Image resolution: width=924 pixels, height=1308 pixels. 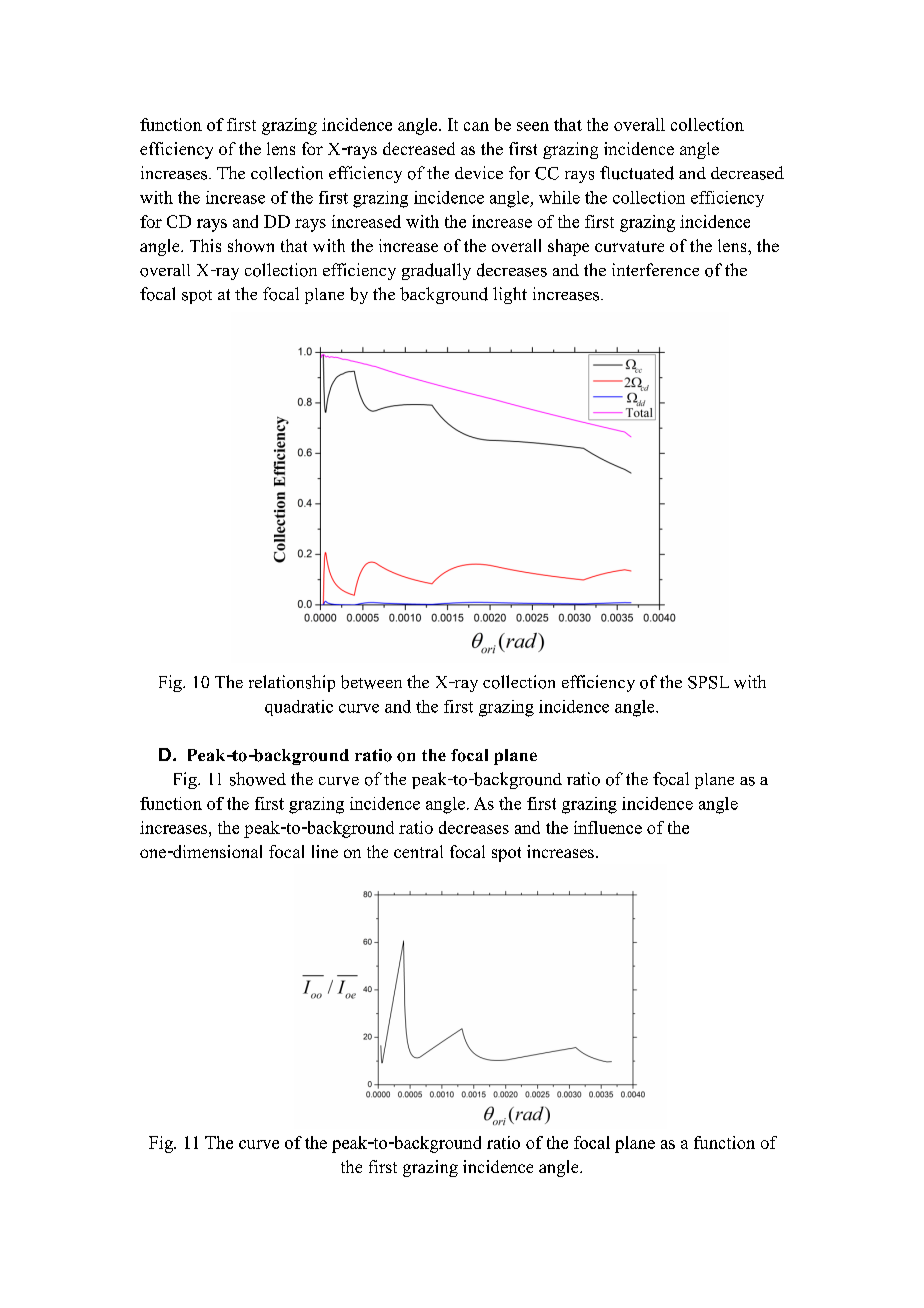 I want to click on line, so click(x=325, y=851).
